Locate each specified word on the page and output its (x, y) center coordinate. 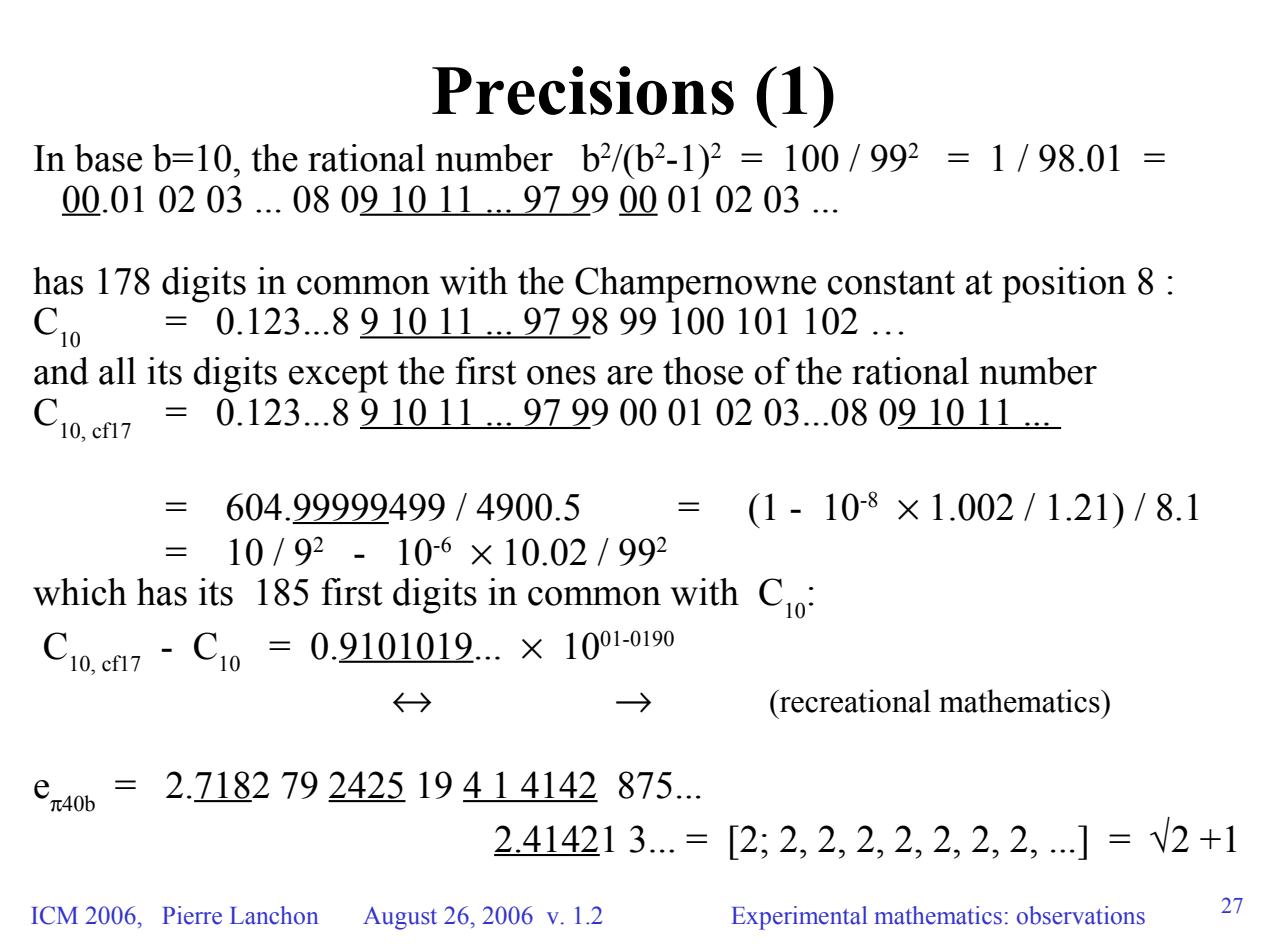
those (703, 371)
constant (891, 282)
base (108, 158)
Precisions (583, 90)
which (80, 592)
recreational (854, 701)
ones (561, 375)
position (1064, 285)
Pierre (192, 915)
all (117, 371)
